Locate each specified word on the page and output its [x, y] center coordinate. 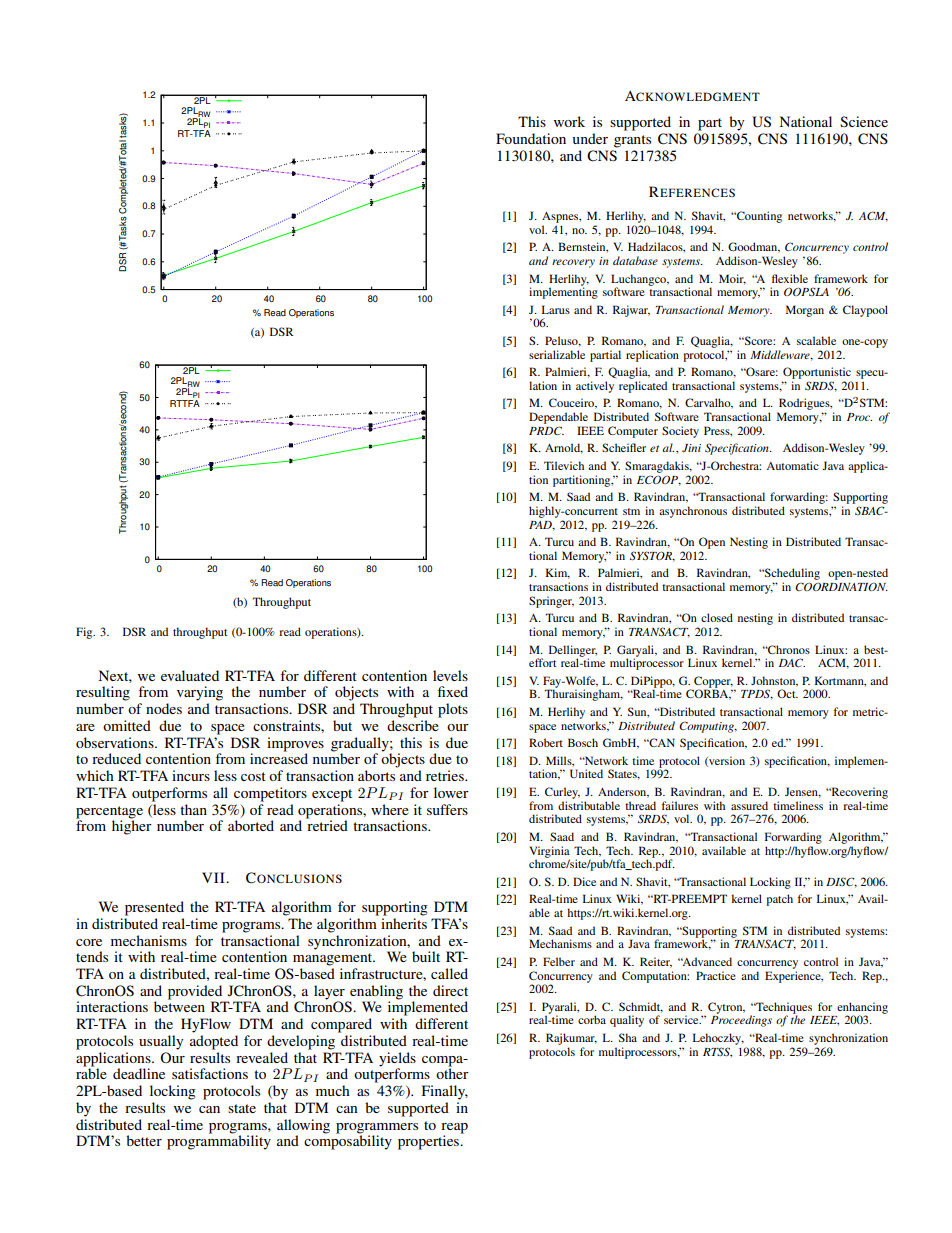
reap [454, 1128]
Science [864, 121]
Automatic [792, 465]
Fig [85, 633]
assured [749, 805]
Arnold [564, 448]
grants [632, 141]
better [144, 1140]
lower [451, 792]
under [590, 138]
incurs [191, 775]
